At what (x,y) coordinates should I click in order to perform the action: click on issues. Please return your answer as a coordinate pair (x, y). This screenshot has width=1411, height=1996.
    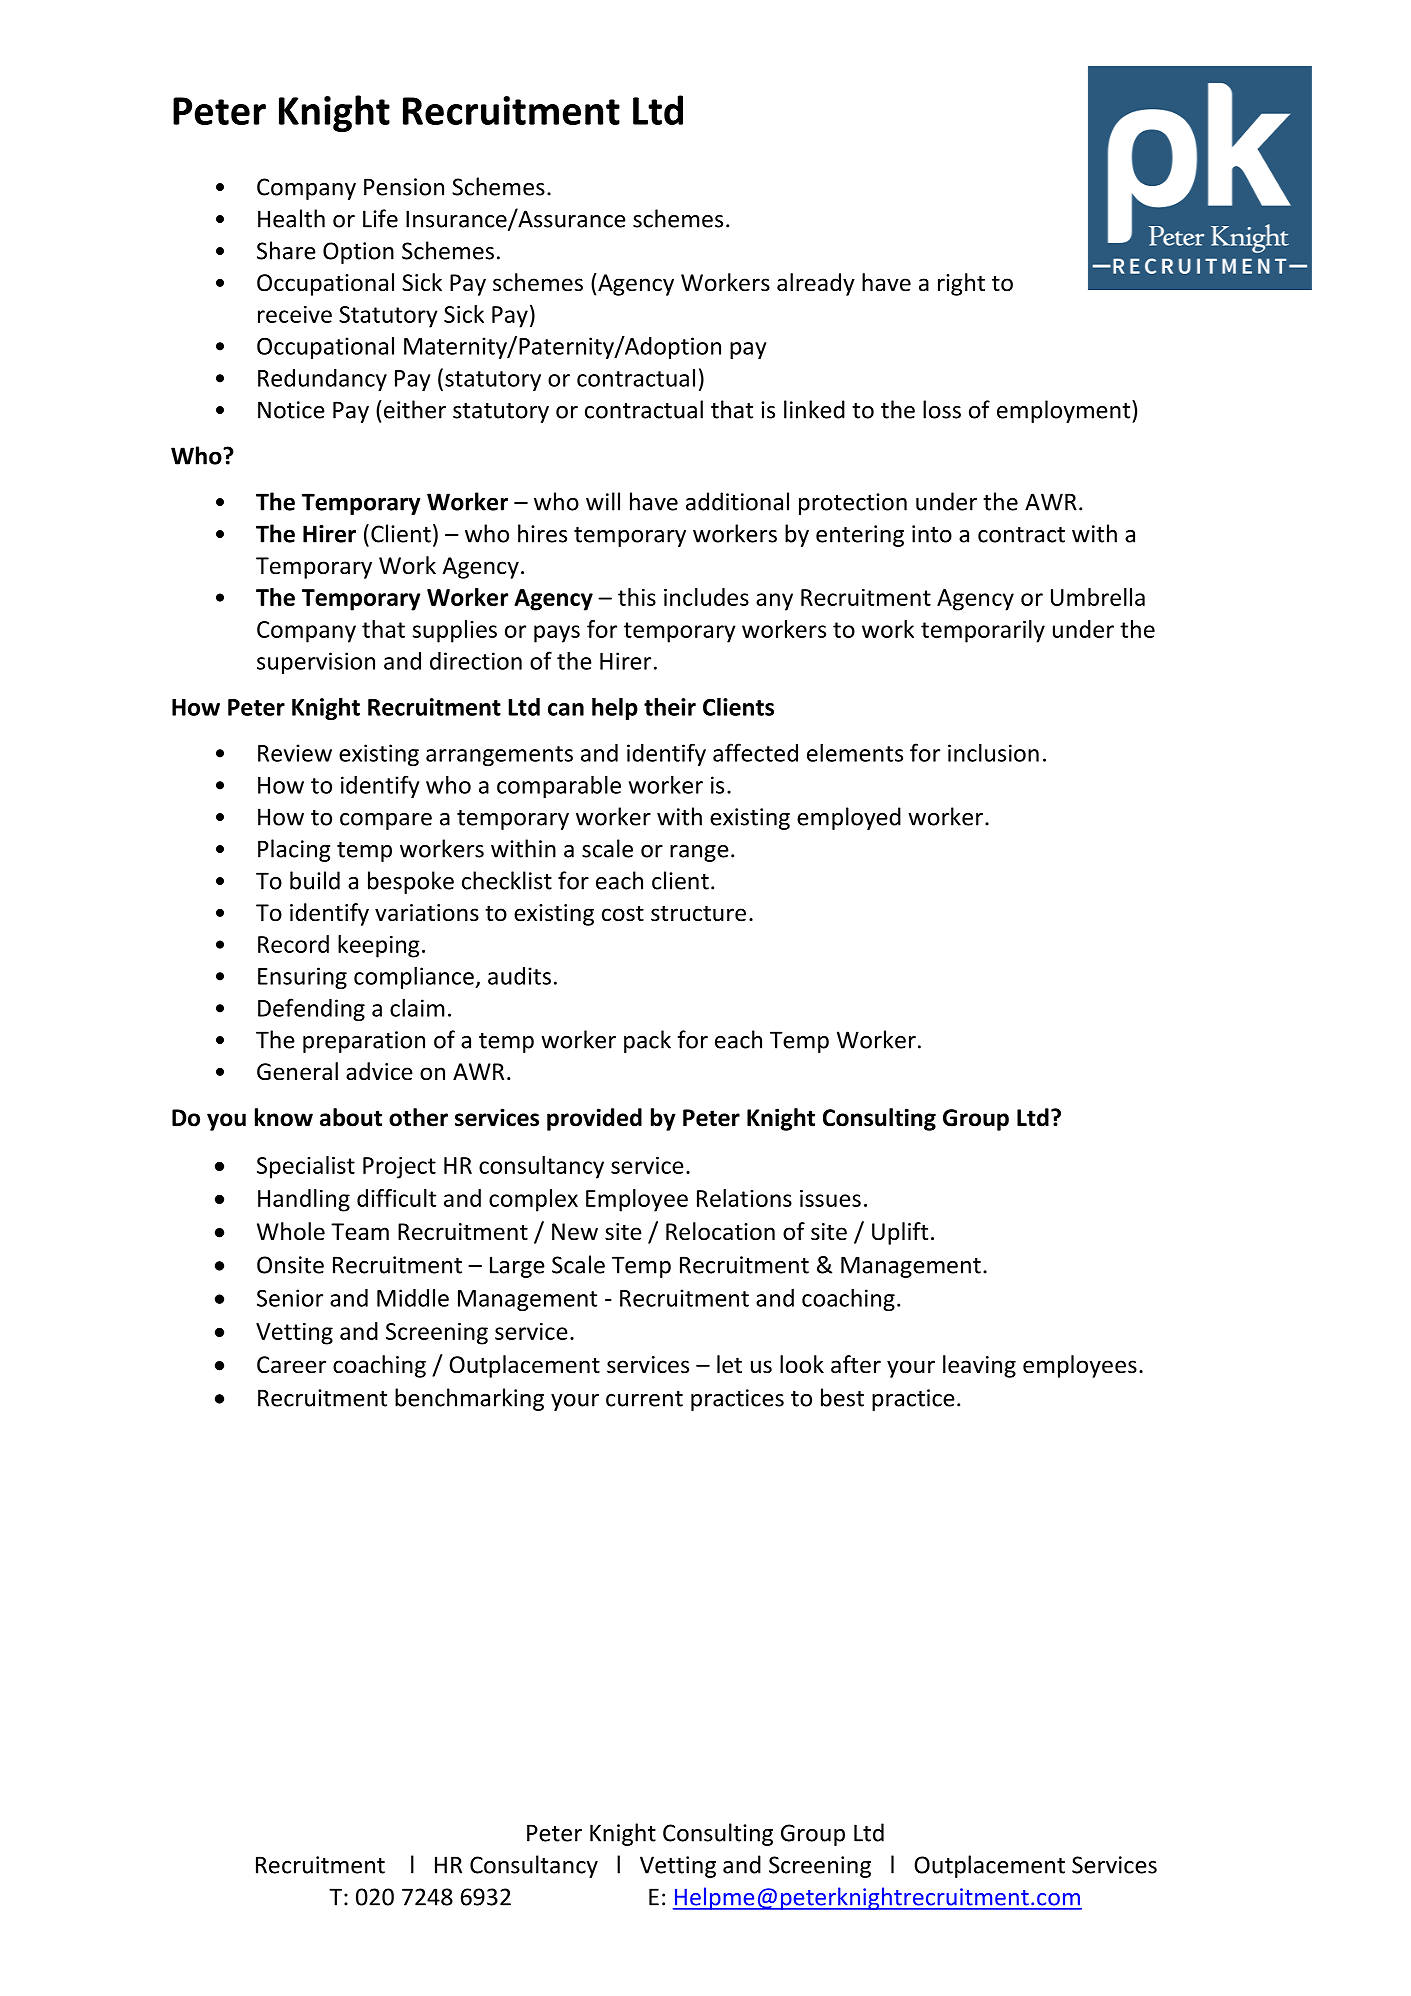
    Looking at the image, I should click on (830, 1198).
